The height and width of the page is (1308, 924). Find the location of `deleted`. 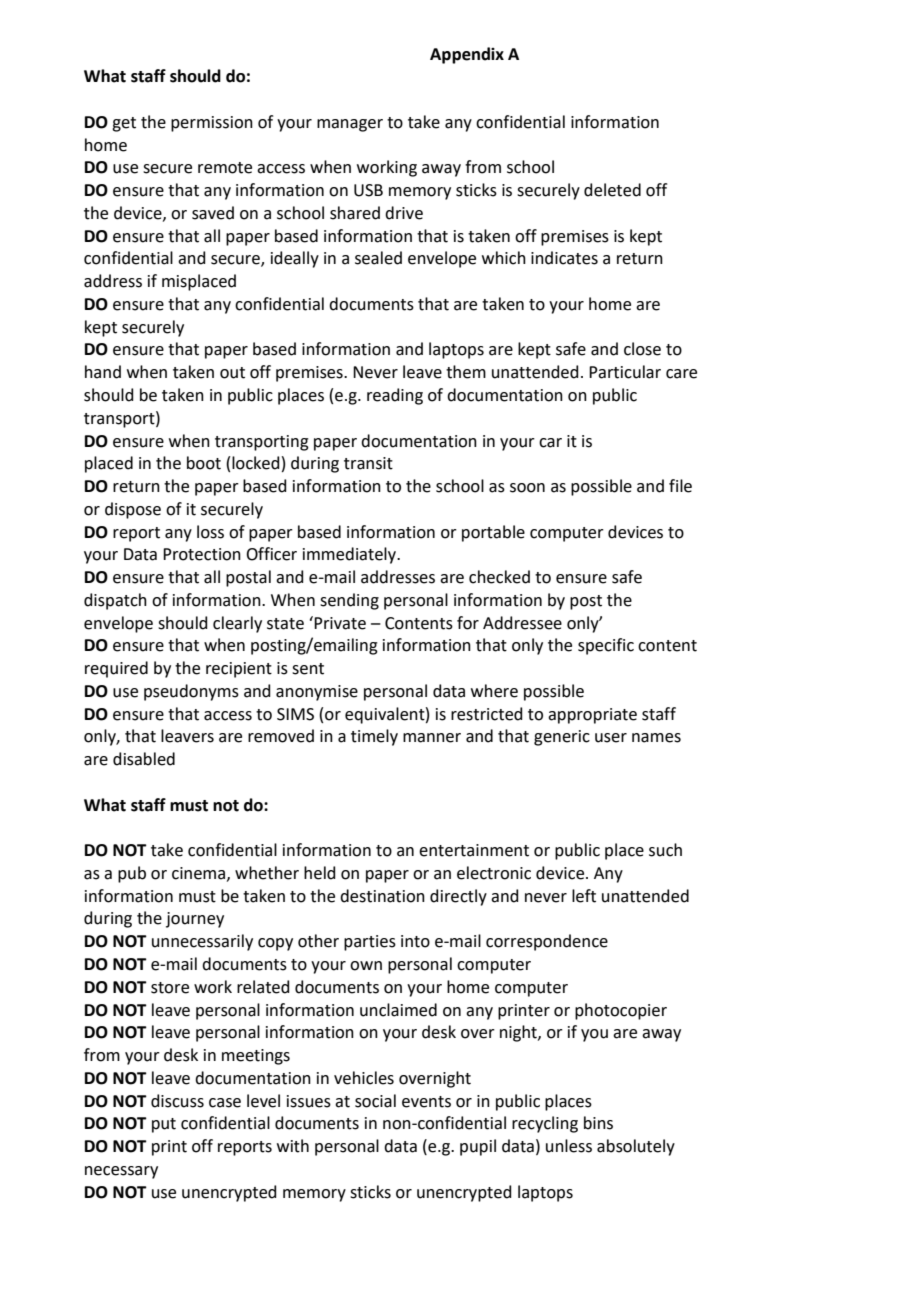

deleted is located at coordinates (612, 190).
